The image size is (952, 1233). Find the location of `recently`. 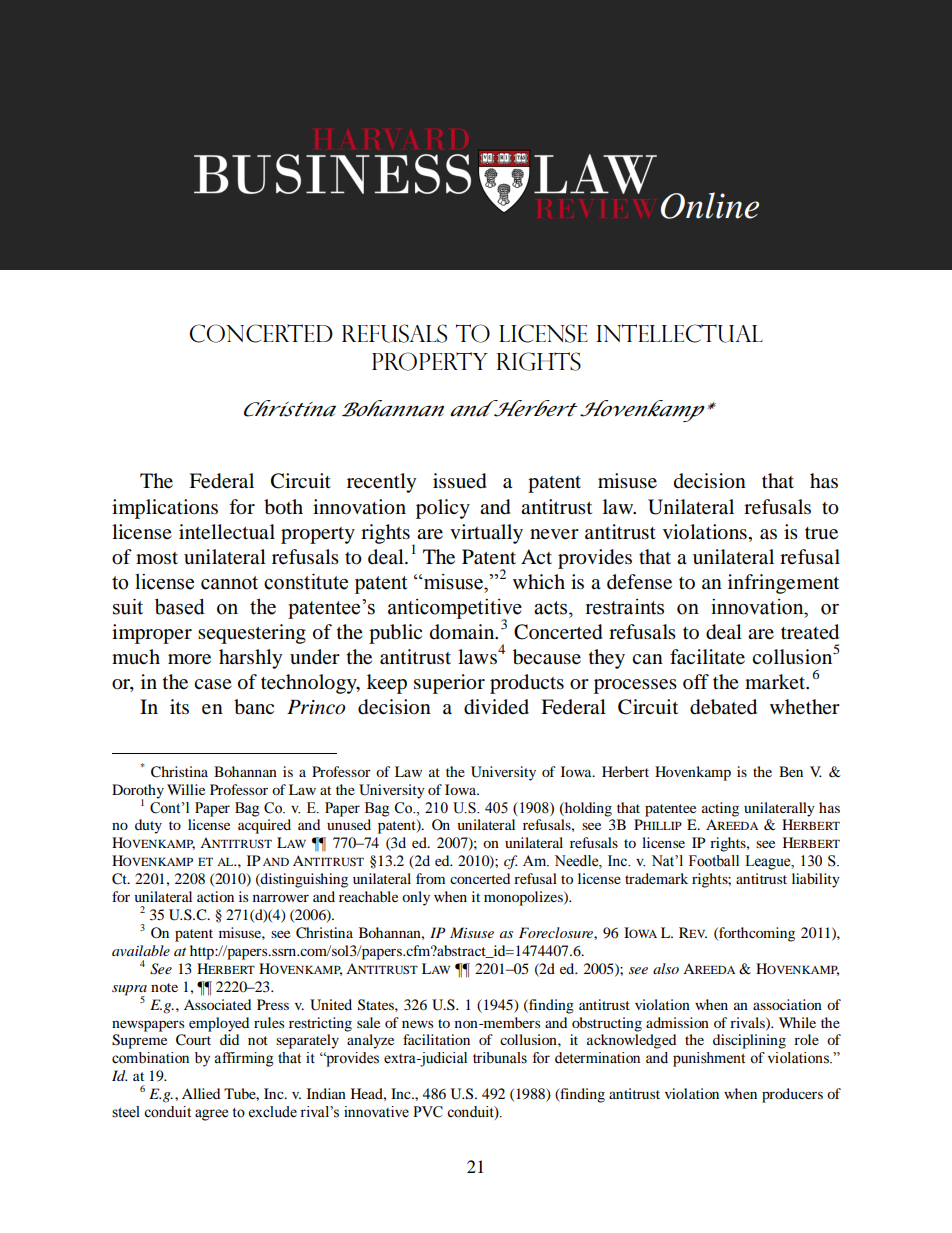

recently is located at coordinates (381, 483).
